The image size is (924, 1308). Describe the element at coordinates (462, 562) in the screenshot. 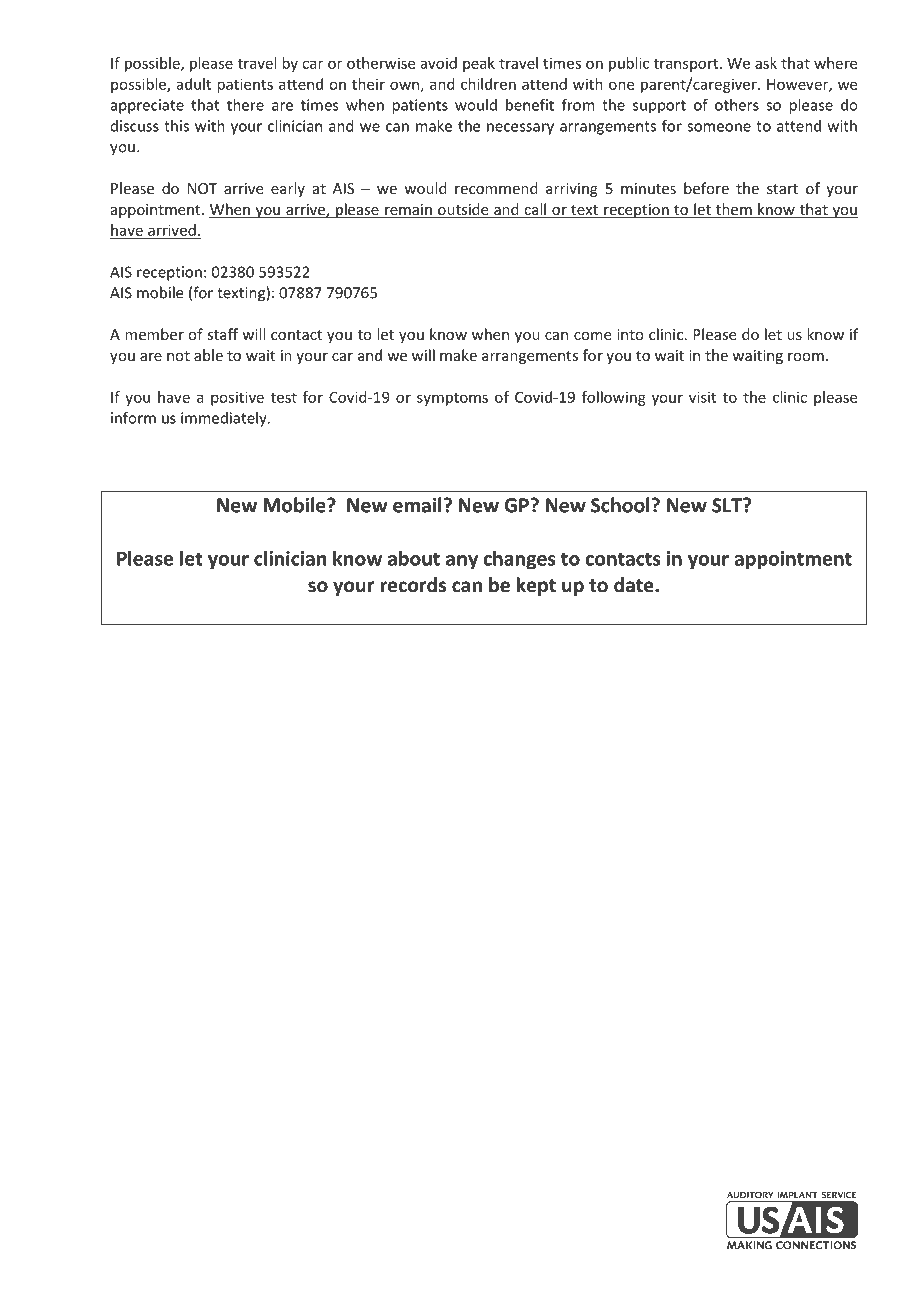

I see `any` at that location.
